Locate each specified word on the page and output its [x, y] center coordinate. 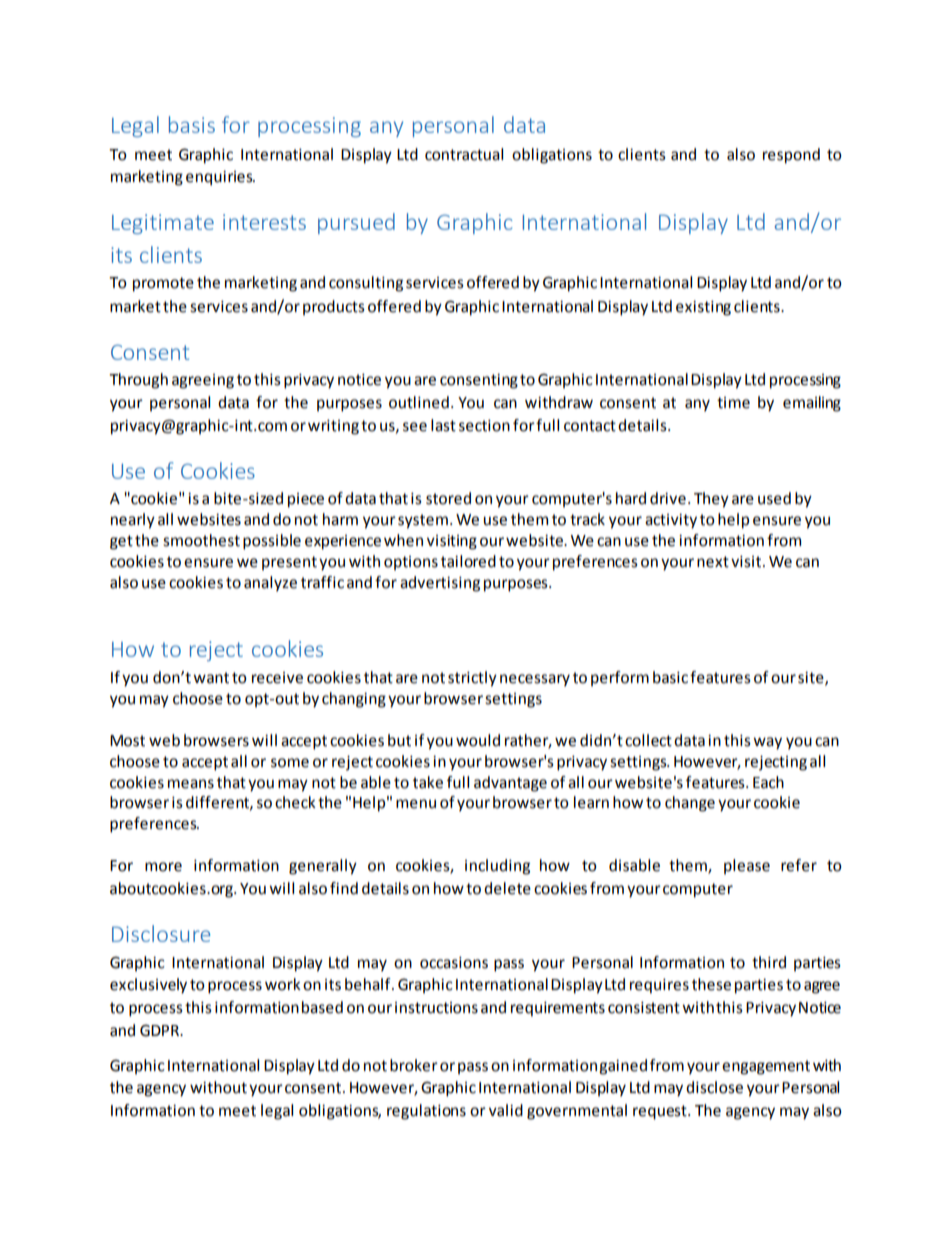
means [191, 784]
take [428, 782]
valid [506, 1110]
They [711, 500]
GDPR [161, 1030]
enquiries [220, 178]
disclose [714, 1087]
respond [791, 156]
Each [768, 782]
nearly [133, 521]
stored [448, 498]
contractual [464, 154]
